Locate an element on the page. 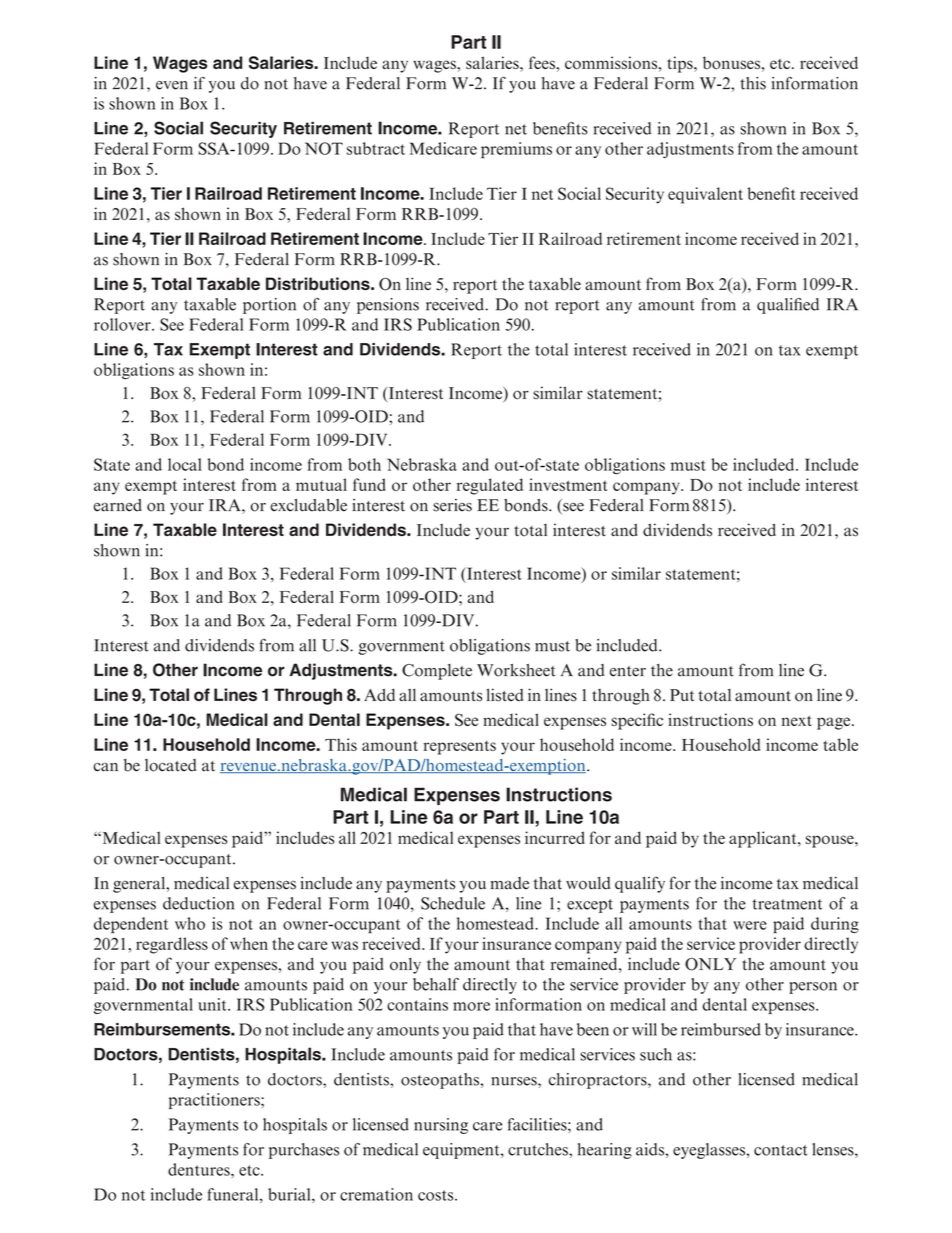  subtract is located at coordinates (376, 148).
